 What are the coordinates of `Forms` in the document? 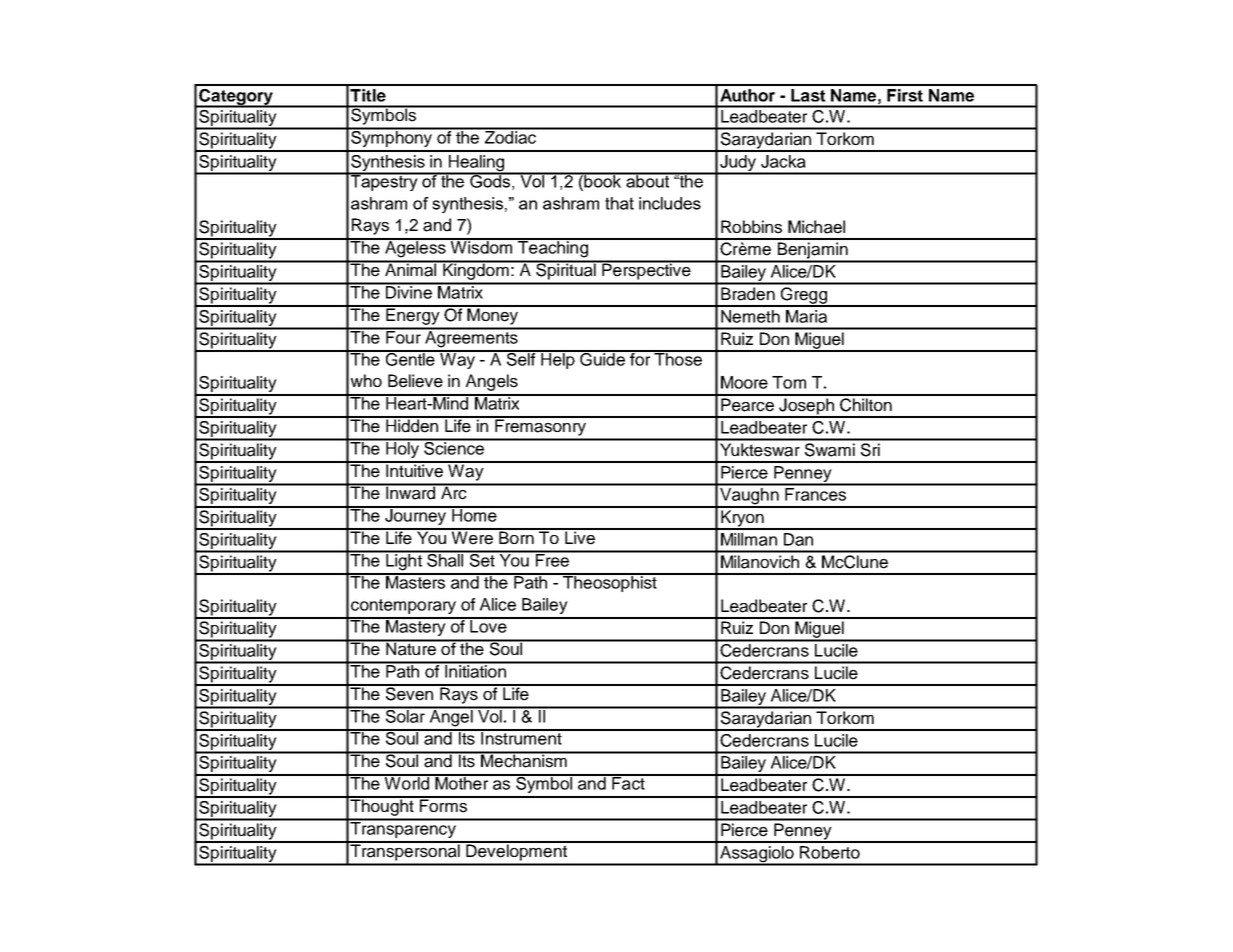 It's located at (443, 805).
